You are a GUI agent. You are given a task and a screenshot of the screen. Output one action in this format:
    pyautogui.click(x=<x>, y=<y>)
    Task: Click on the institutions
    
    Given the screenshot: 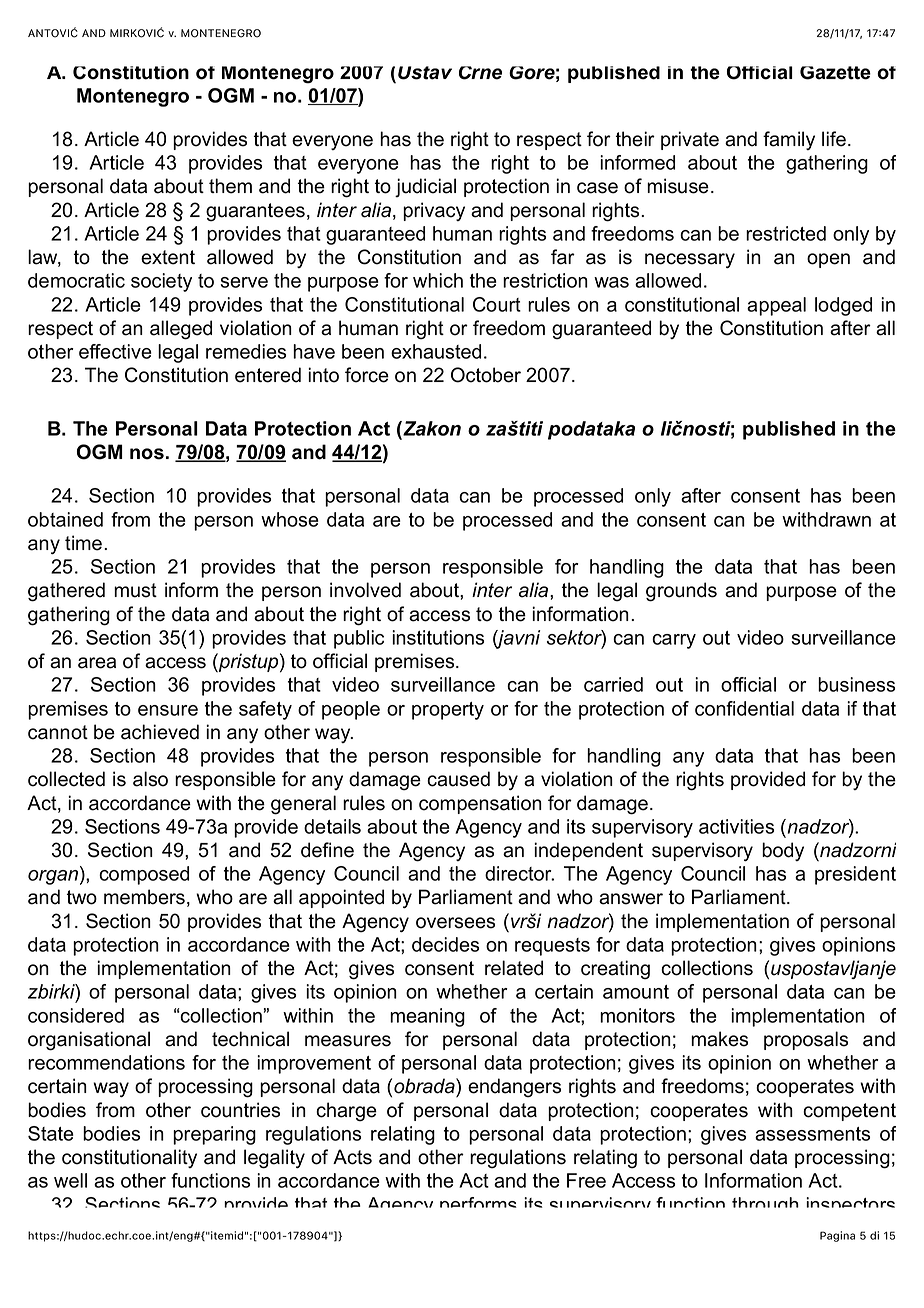 What is the action you would take?
    pyautogui.click(x=438, y=637)
